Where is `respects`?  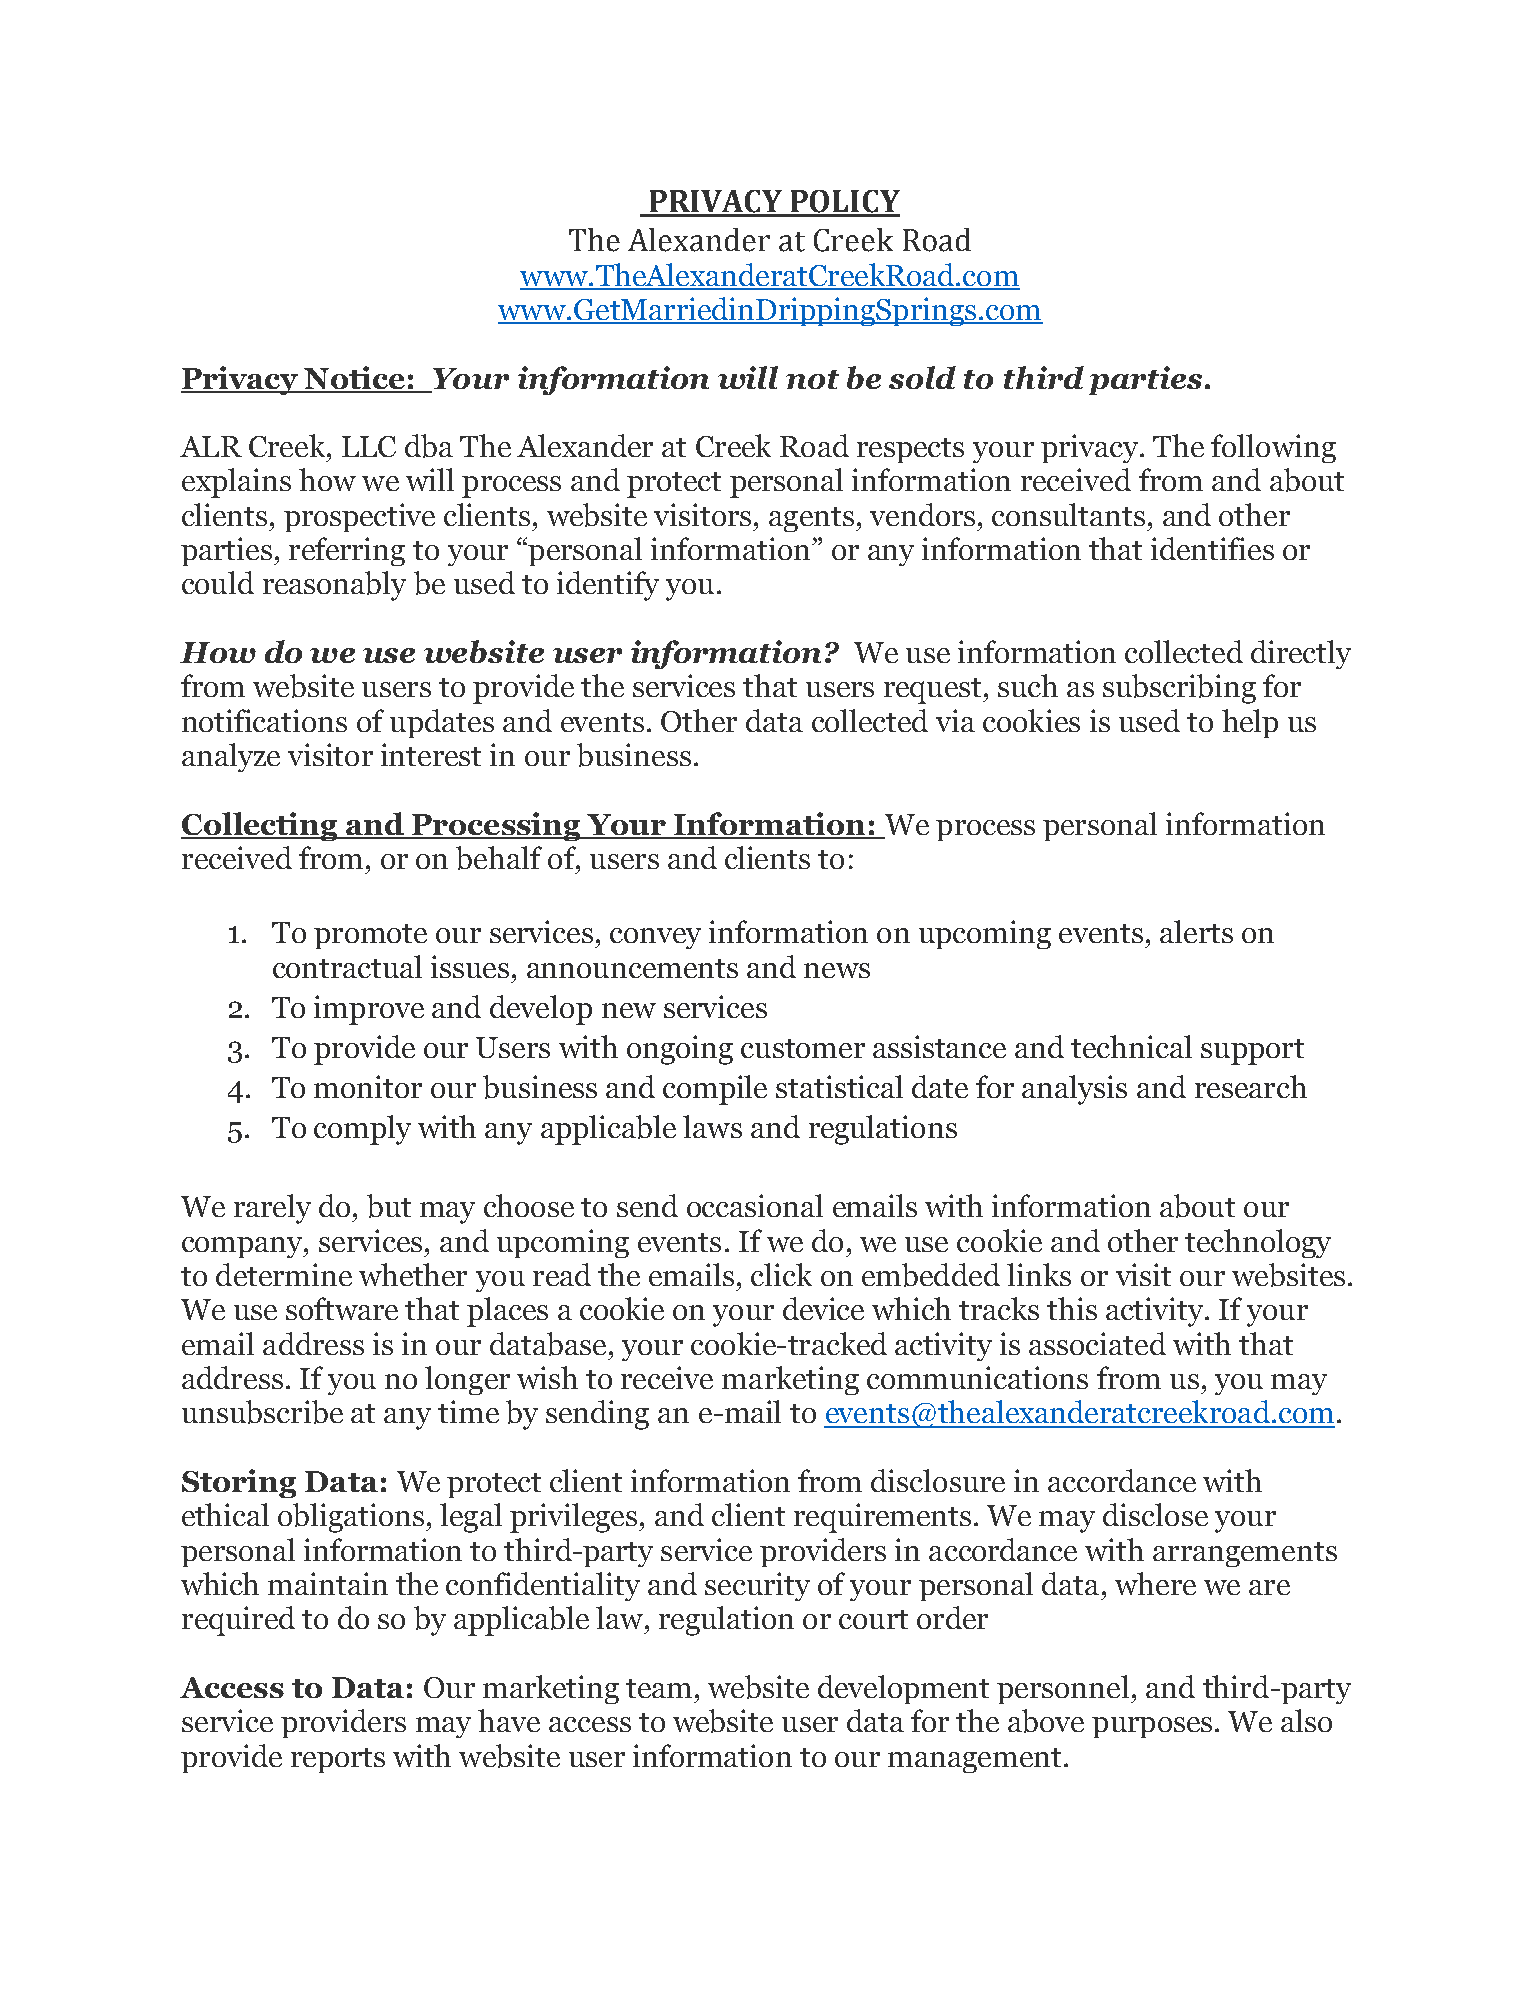 respects is located at coordinates (910, 450).
